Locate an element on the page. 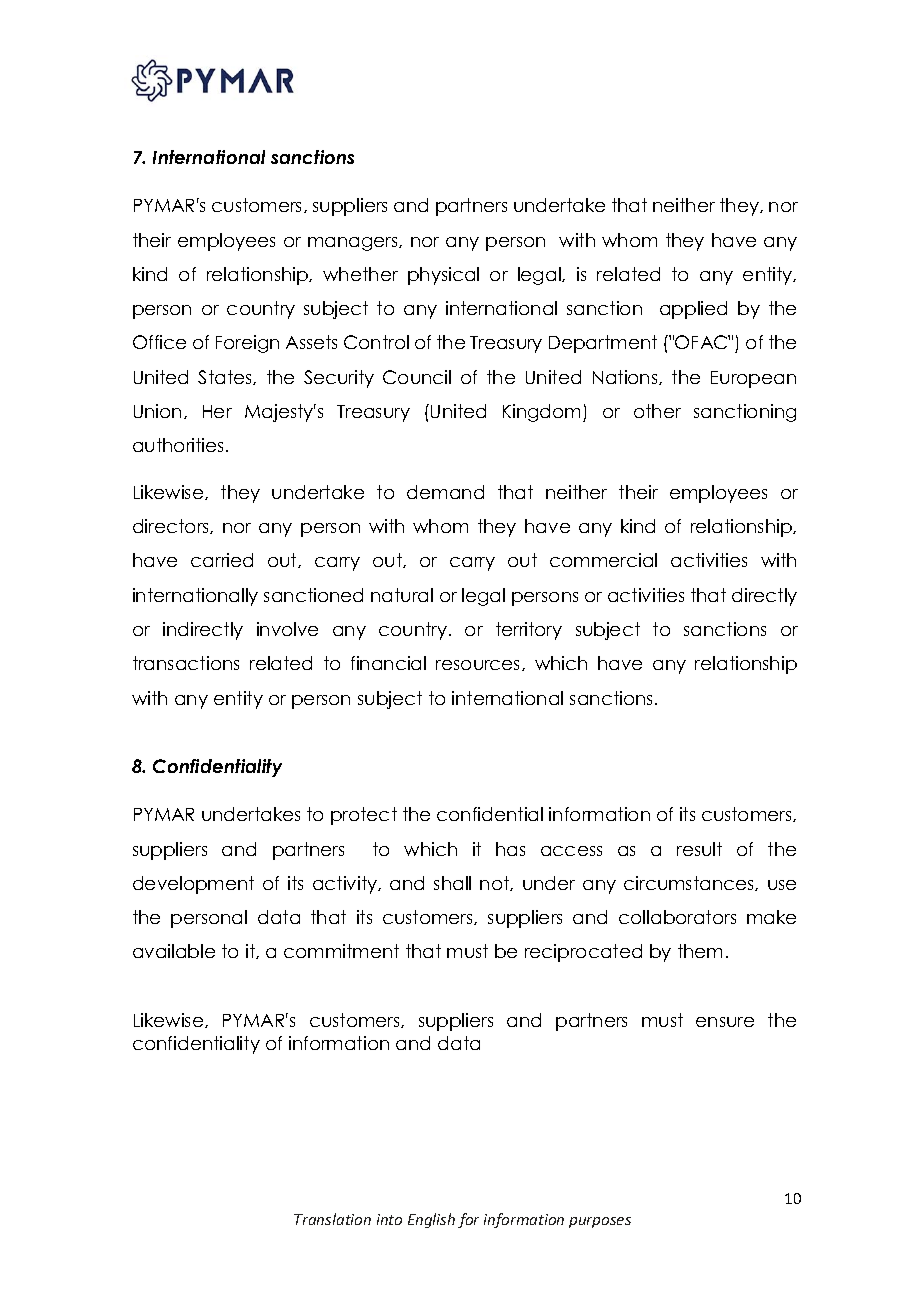 Image resolution: width=924 pixels, height=1307 pixels. development is located at coordinates (193, 885).
